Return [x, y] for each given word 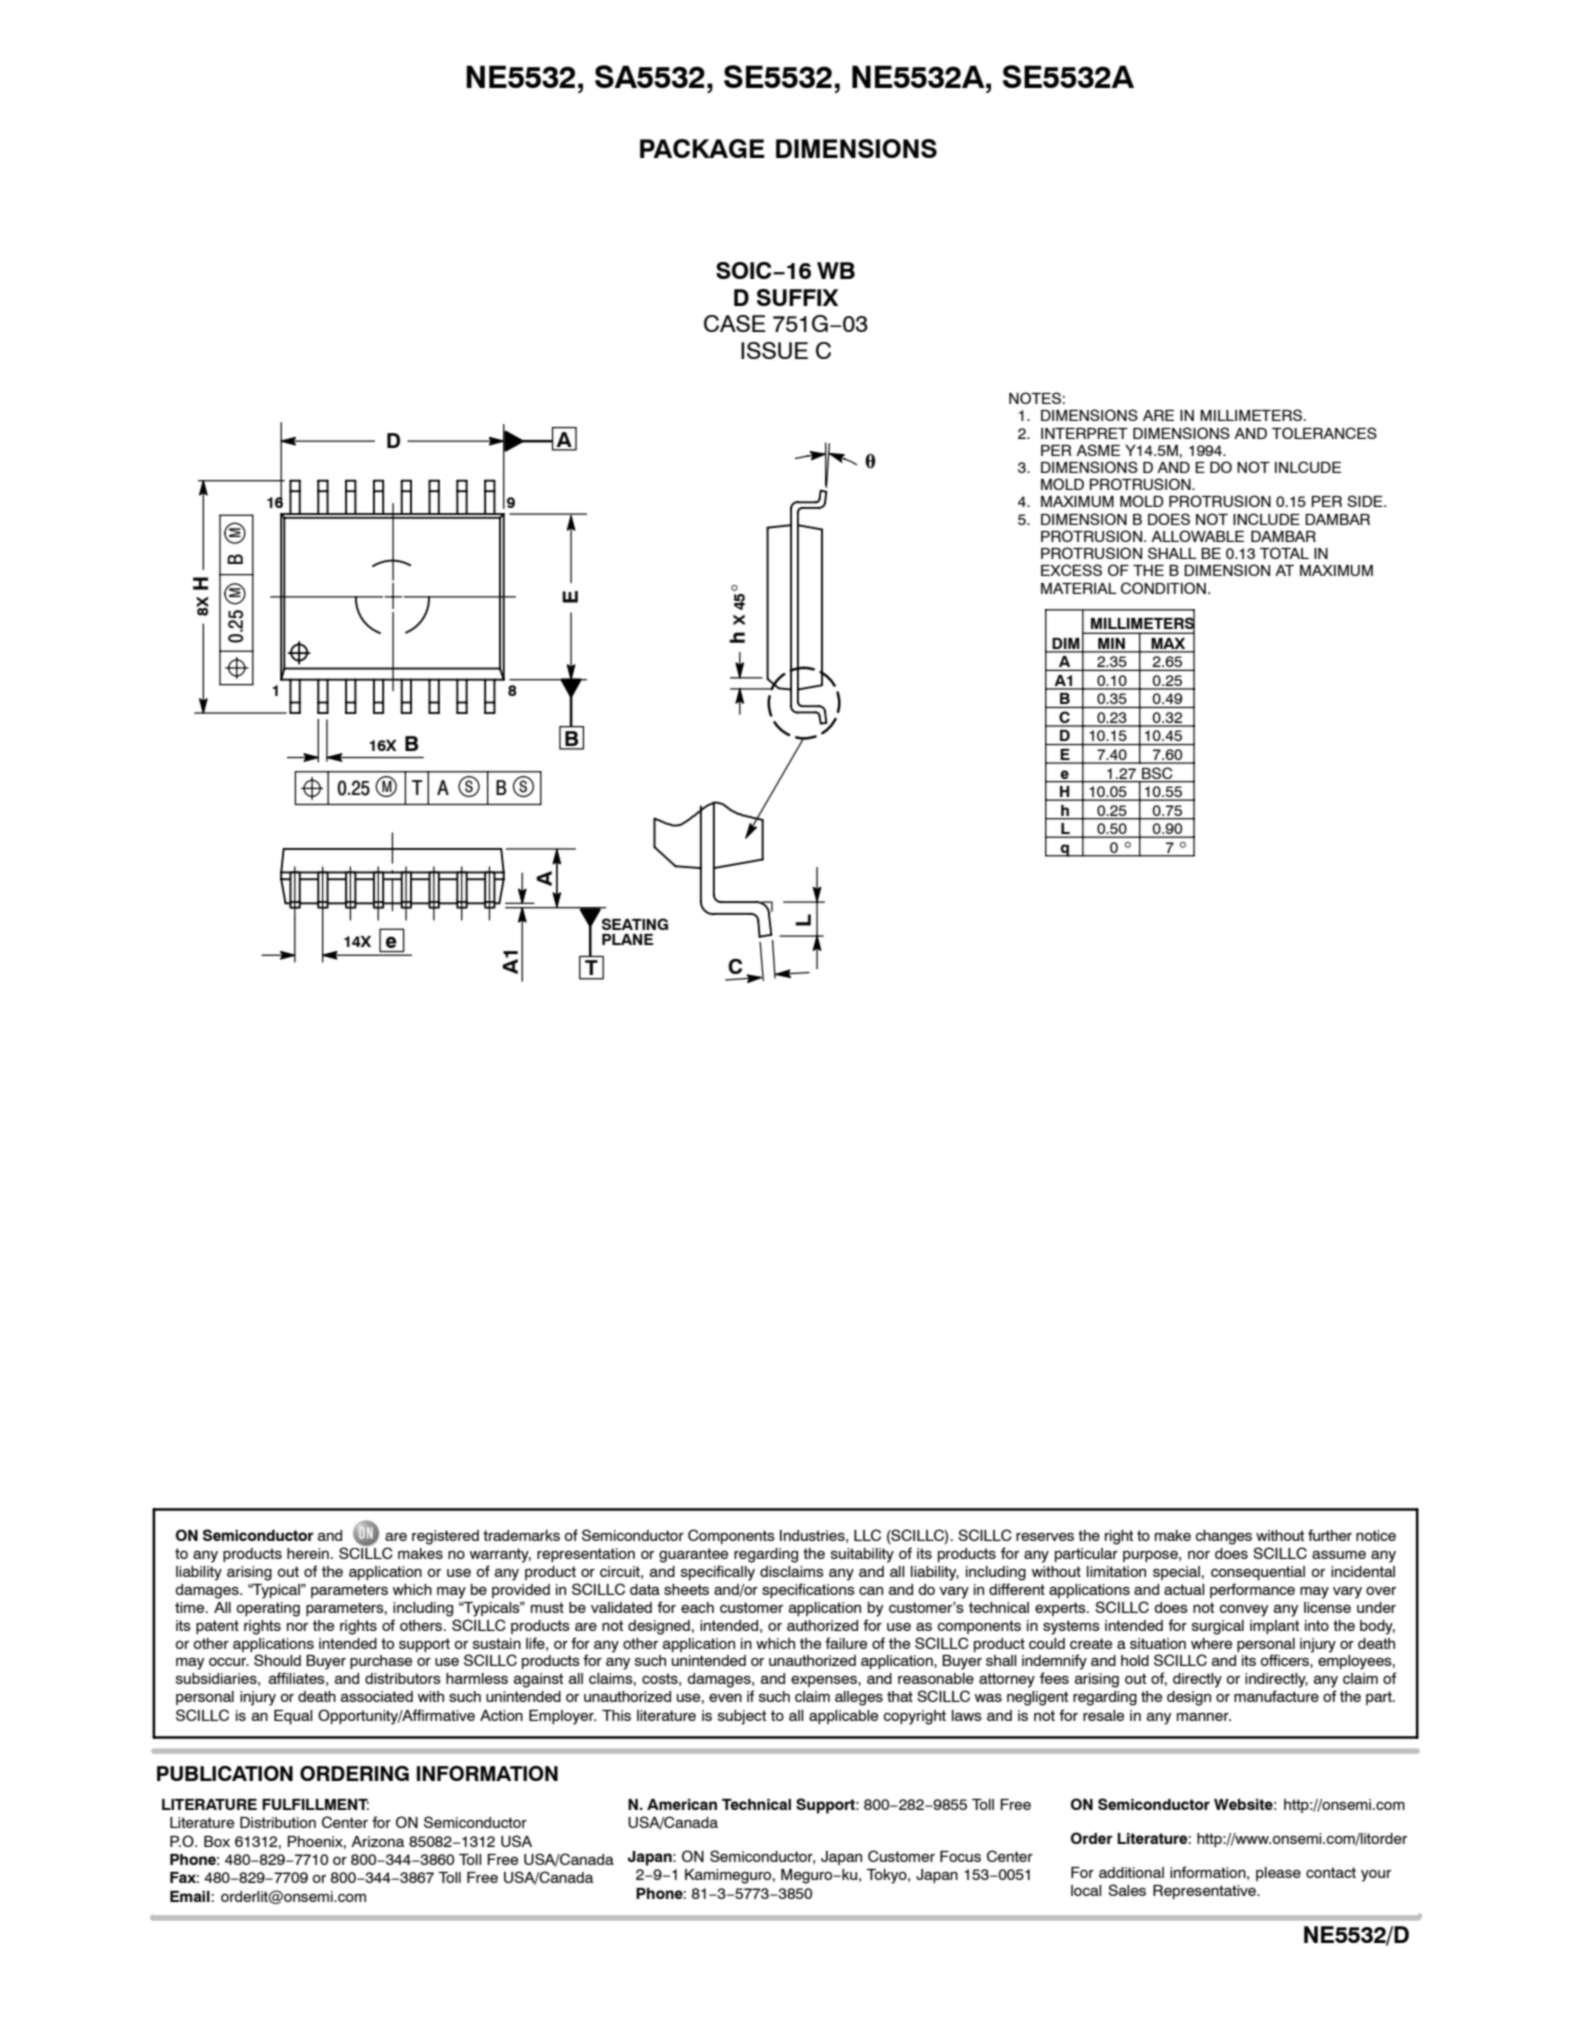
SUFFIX [797, 297]
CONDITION [1163, 588]
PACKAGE [702, 148]
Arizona [377, 1841]
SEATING [635, 924]
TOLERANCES [1324, 433]
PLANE [627, 939]
